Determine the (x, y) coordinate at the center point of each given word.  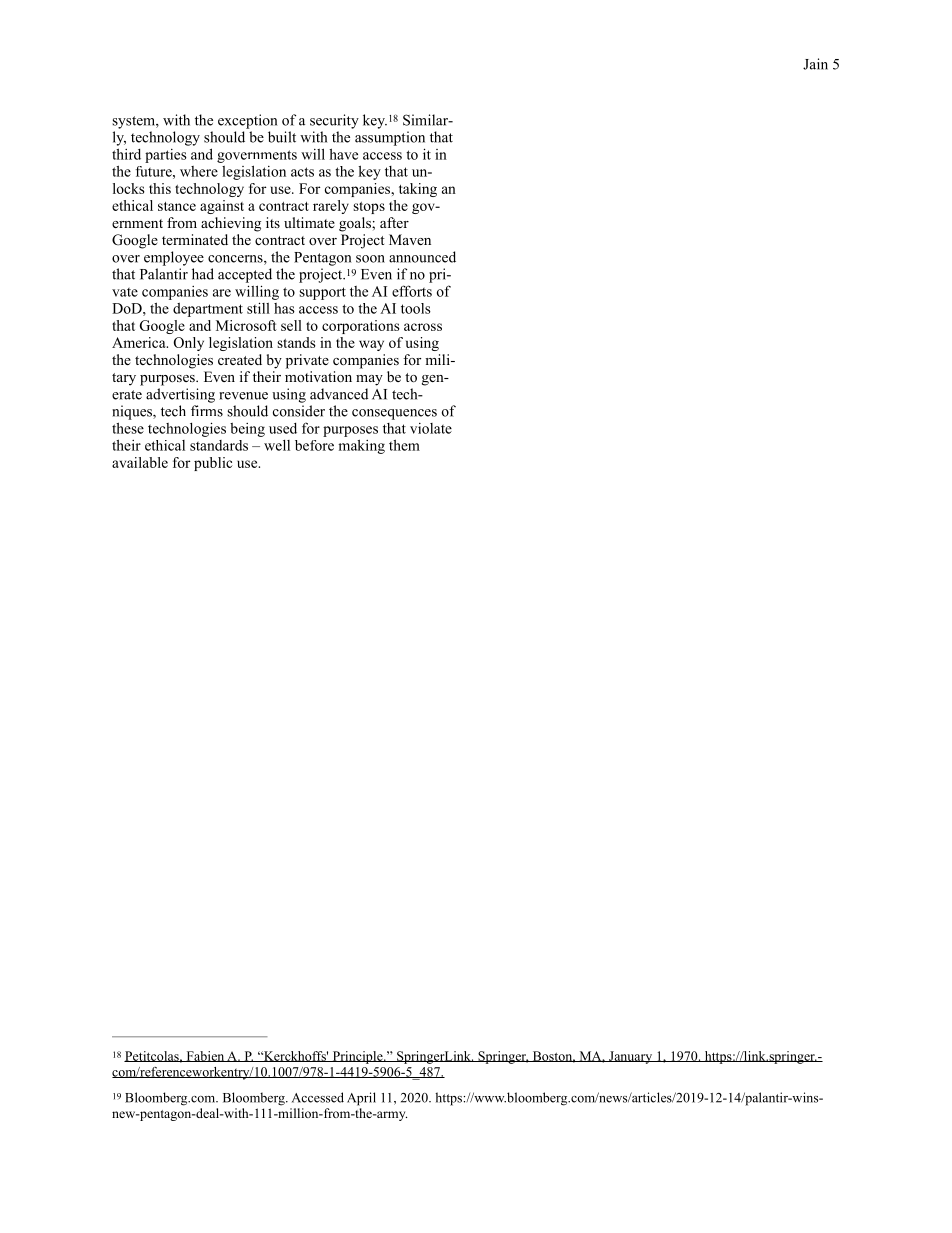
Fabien (205, 1056)
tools (416, 308)
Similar (427, 120)
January (631, 1057)
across (423, 327)
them (404, 445)
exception (247, 121)
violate (431, 428)
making (361, 446)
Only (189, 344)
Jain (815, 64)
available (140, 462)
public (213, 464)
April (361, 1099)
